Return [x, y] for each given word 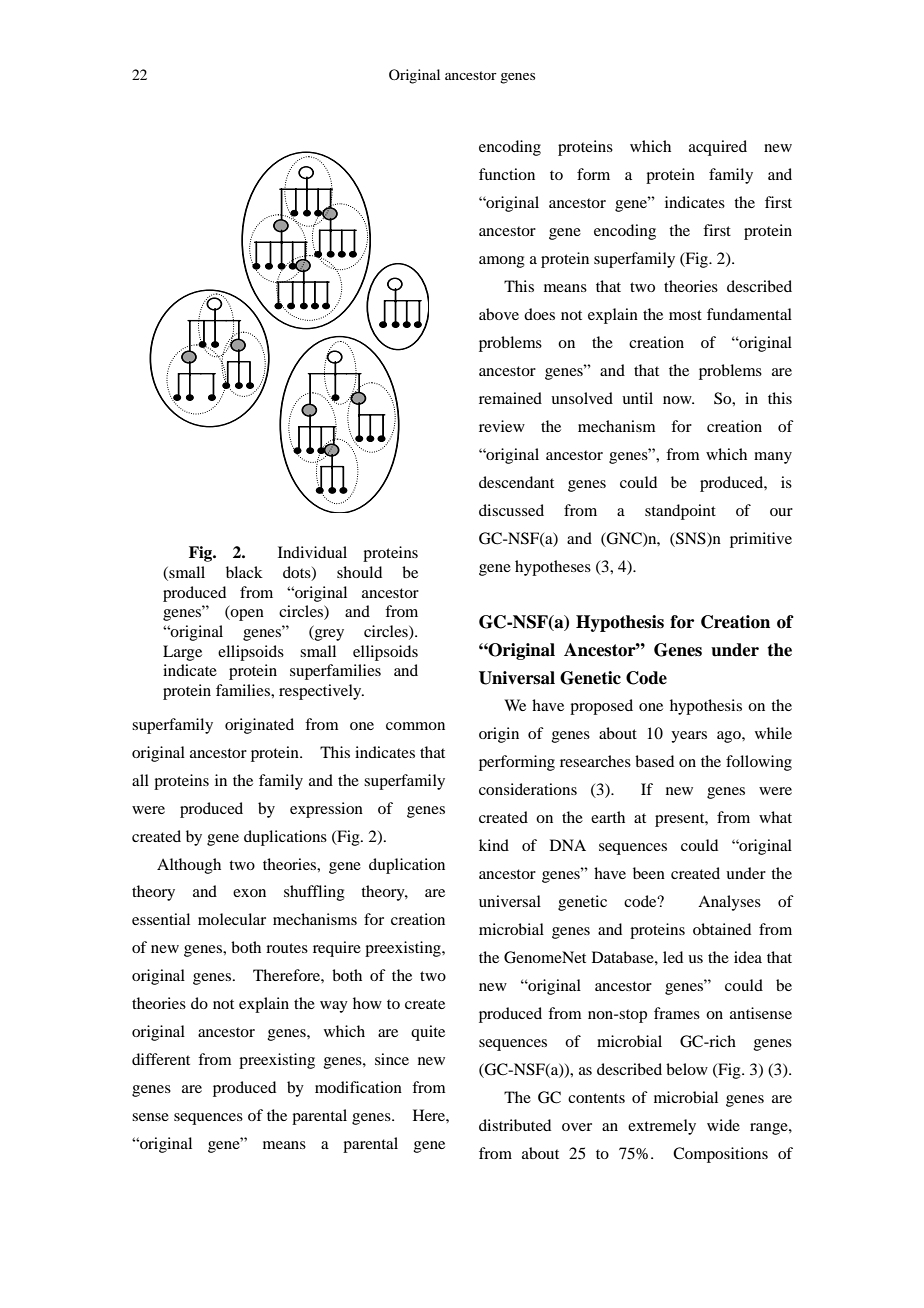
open [246, 615]
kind [494, 845]
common [415, 726]
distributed [515, 1125]
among [502, 262]
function [507, 174]
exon [249, 893]
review [502, 426]
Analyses [729, 903]
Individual [312, 552]
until [637, 398]
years [689, 737]
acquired [718, 148]
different [161, 1059]
